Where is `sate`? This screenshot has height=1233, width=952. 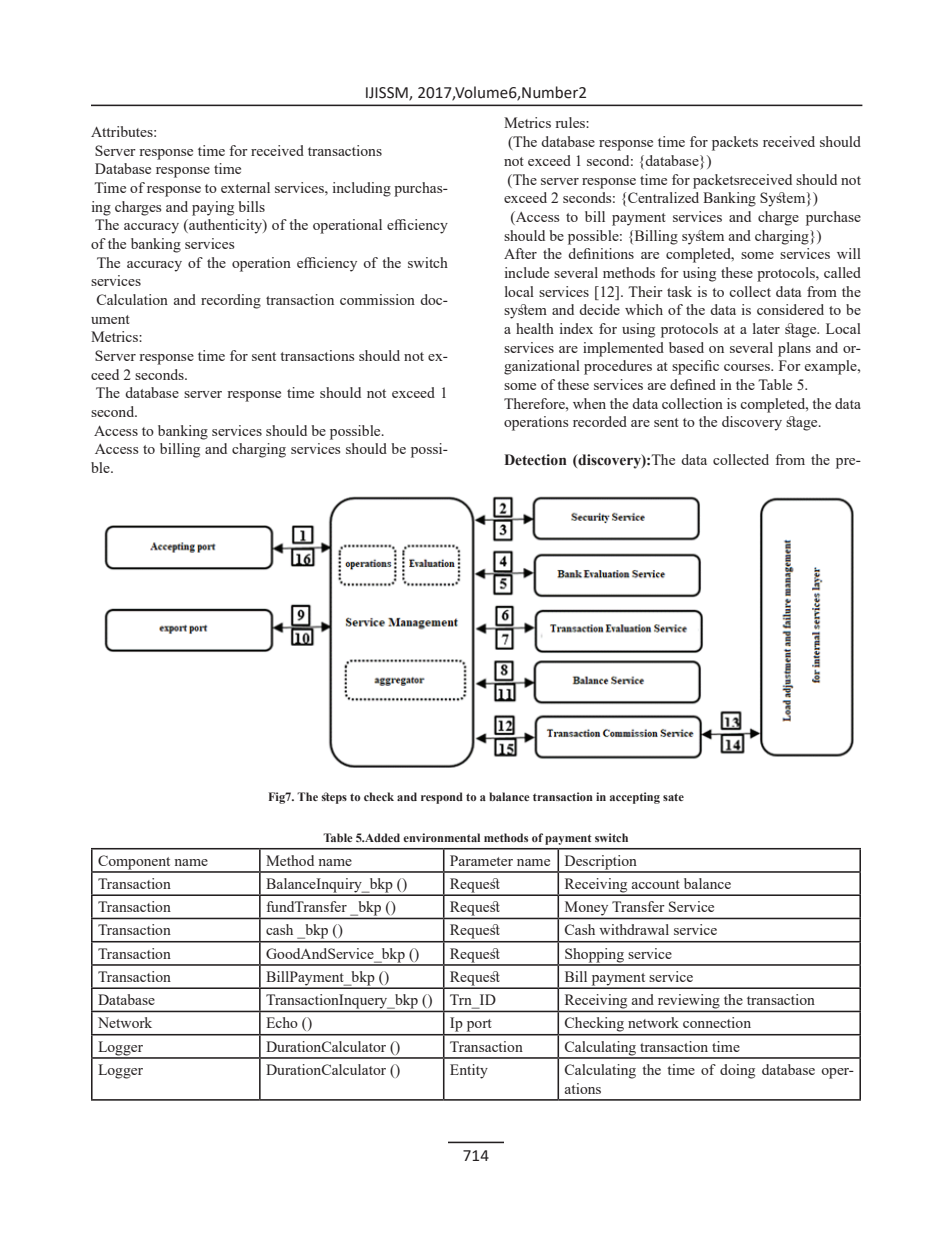
sate is located at coordinates (673, 797).
